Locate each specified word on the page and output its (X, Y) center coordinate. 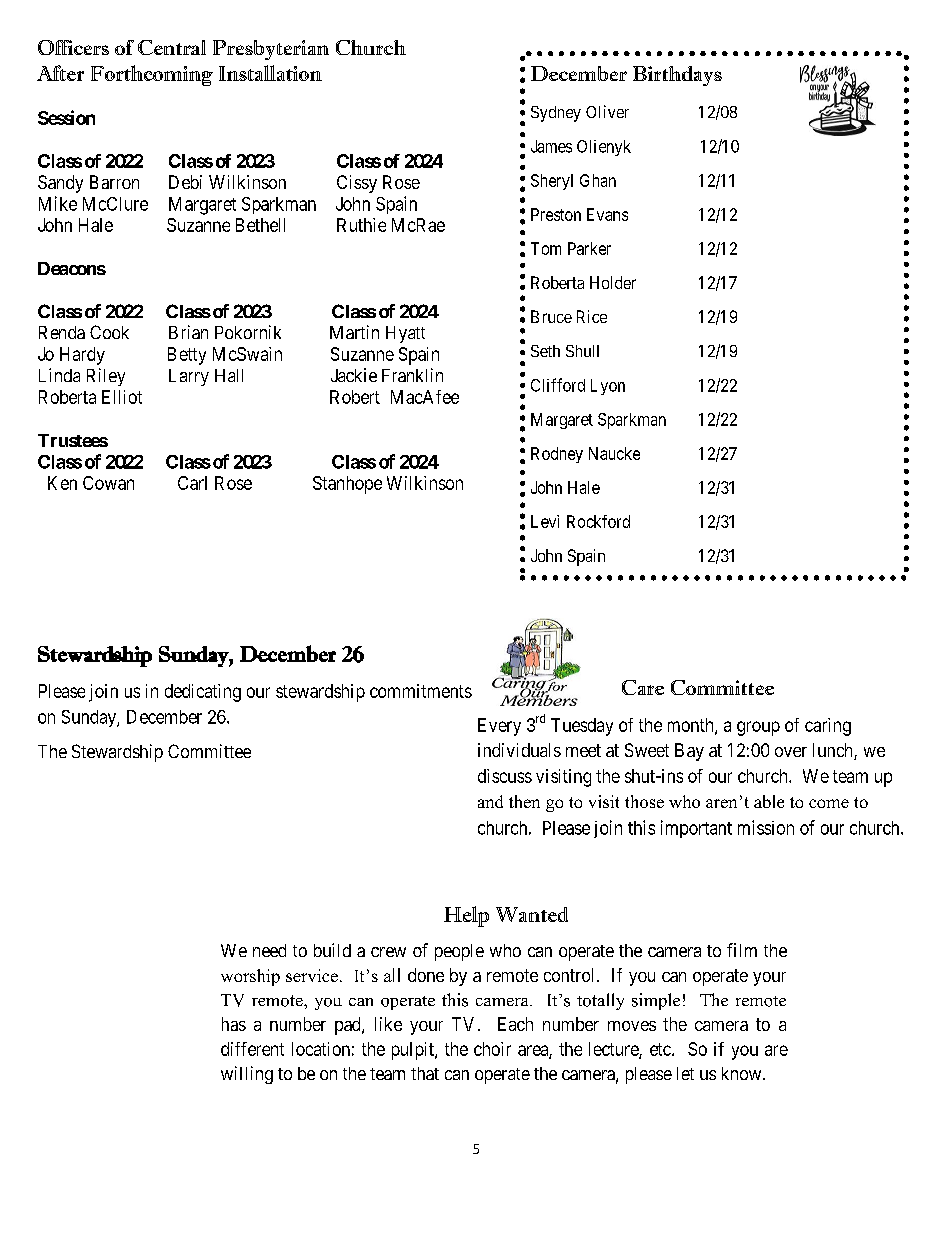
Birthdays (677, 76)
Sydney (556, 114)
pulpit (414, 1051)
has (234, 1024)
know (743, 1073)
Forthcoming (152, 75)
